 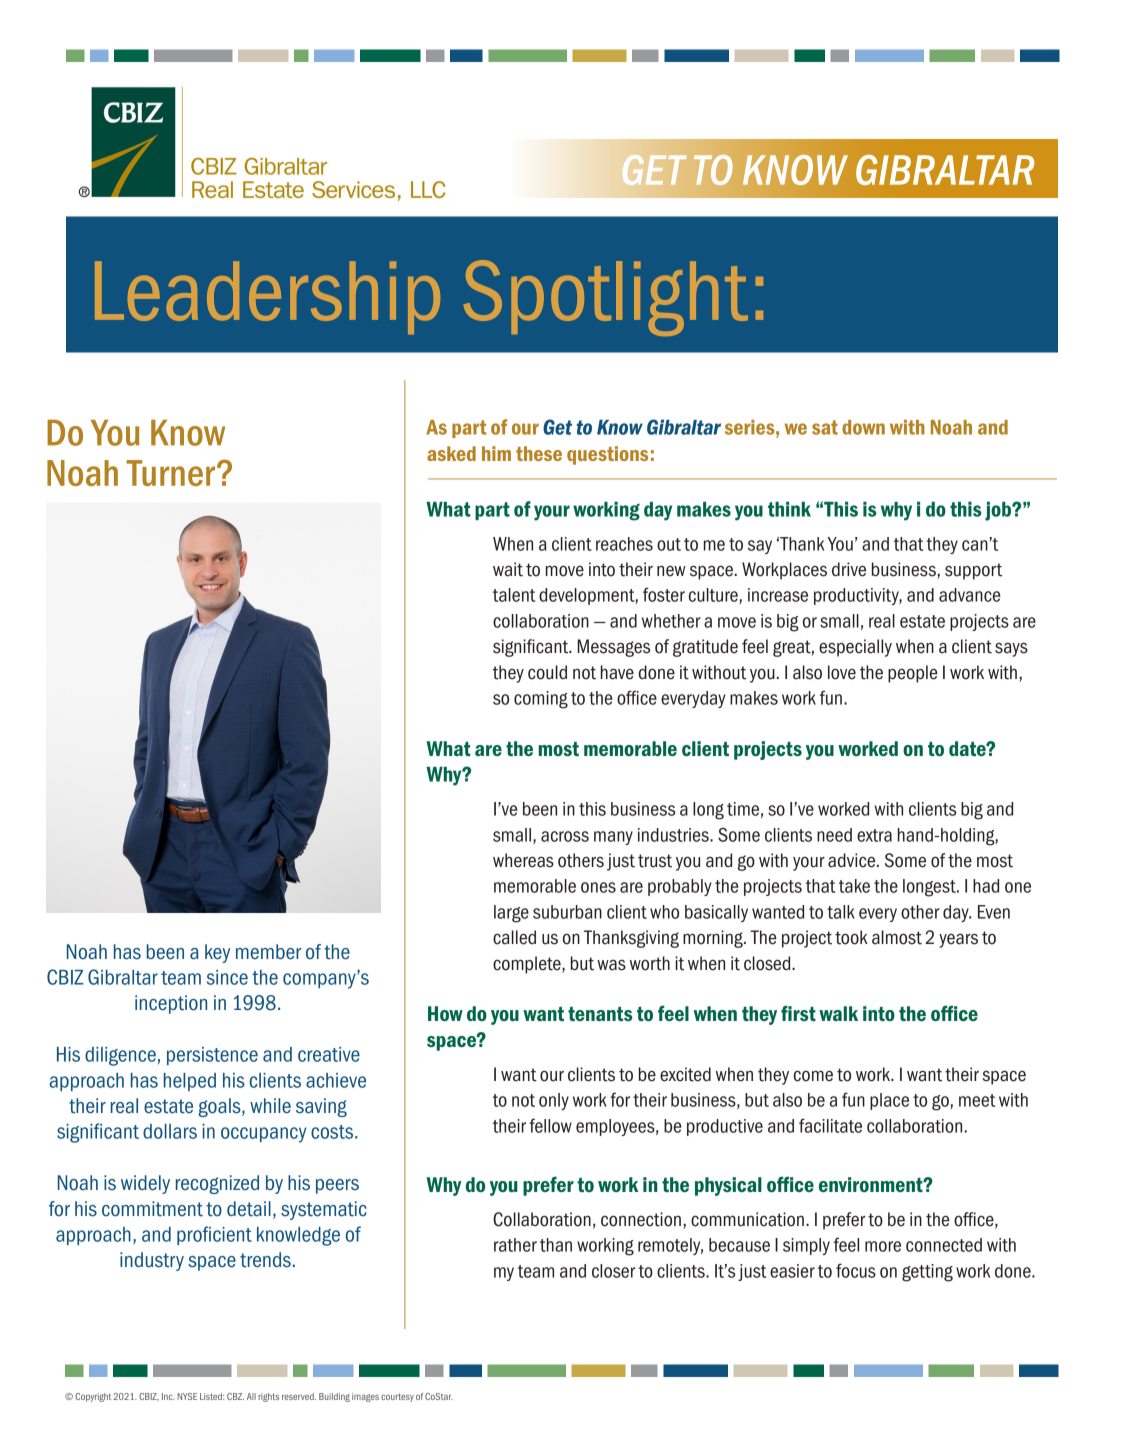 I want to click on NYSE, so click(x=187, y=1396).
